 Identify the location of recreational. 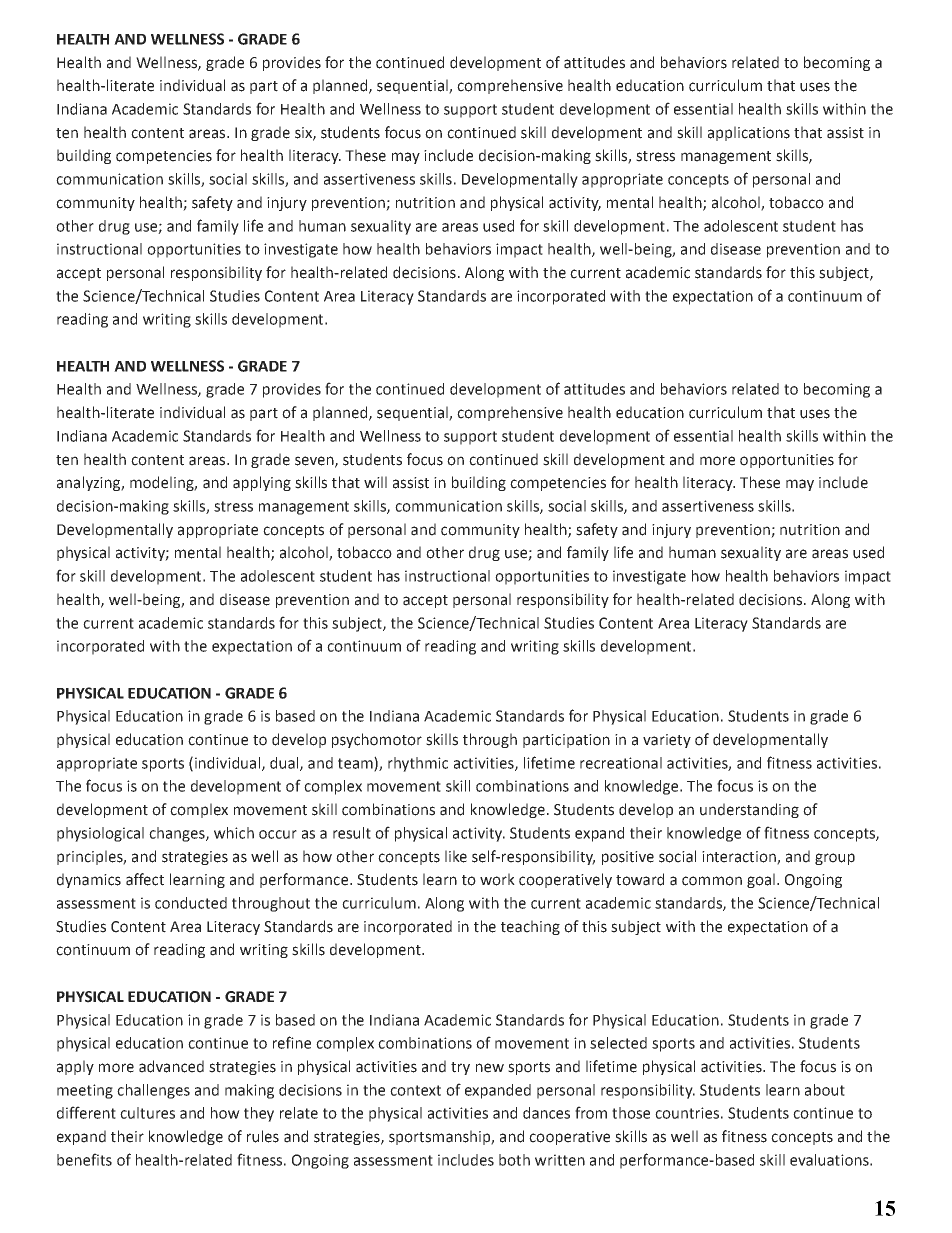
(621, 763).
